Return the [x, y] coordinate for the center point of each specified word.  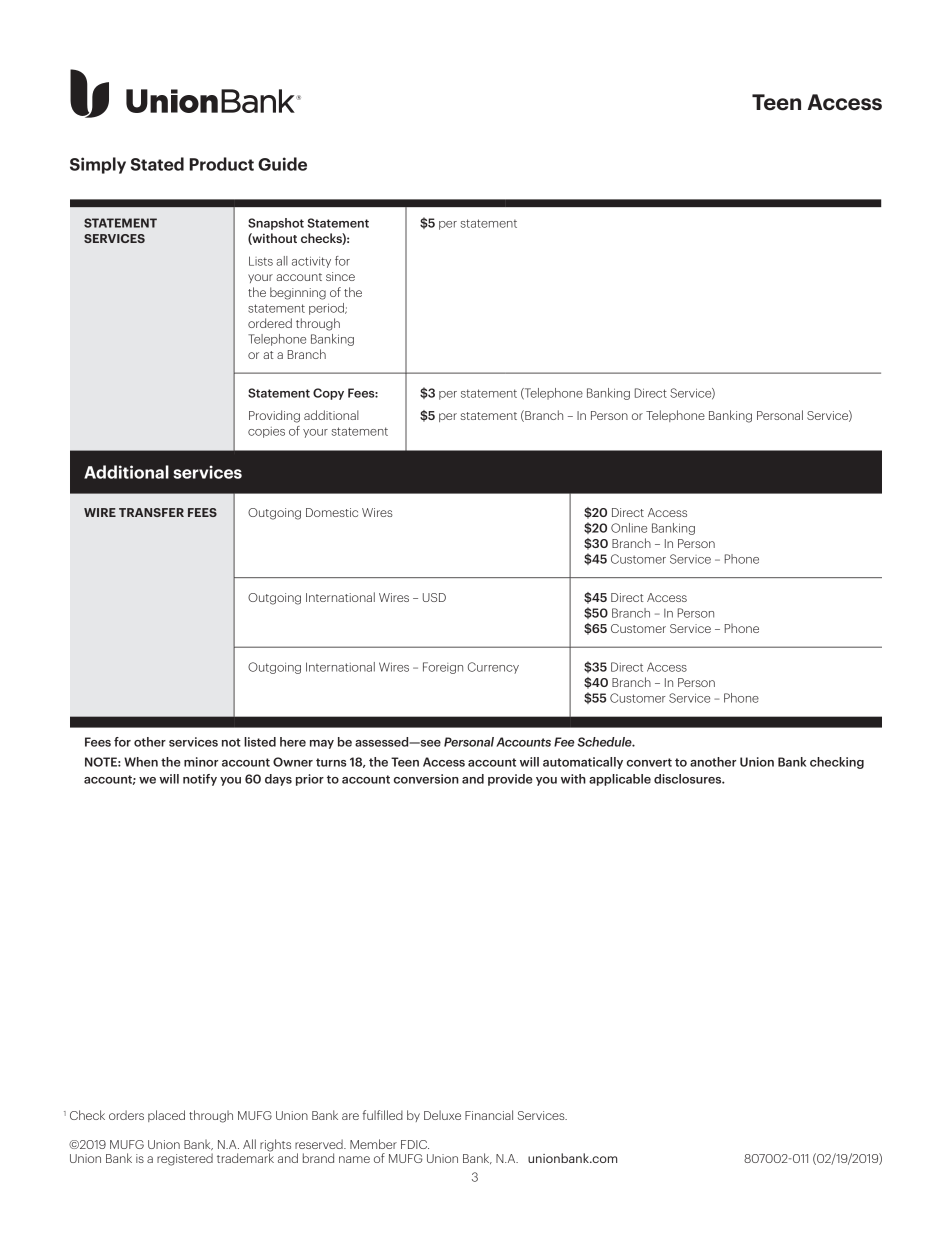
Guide [282, 164]
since [340, 276]
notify [200, 780]
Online [629, 528]
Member [373, 1144]
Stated [157, 164]
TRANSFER [151, 512]
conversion [426, 779]
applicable [620, 780]
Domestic [332, 512]
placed [166, 1116]
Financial [489, 1115]
